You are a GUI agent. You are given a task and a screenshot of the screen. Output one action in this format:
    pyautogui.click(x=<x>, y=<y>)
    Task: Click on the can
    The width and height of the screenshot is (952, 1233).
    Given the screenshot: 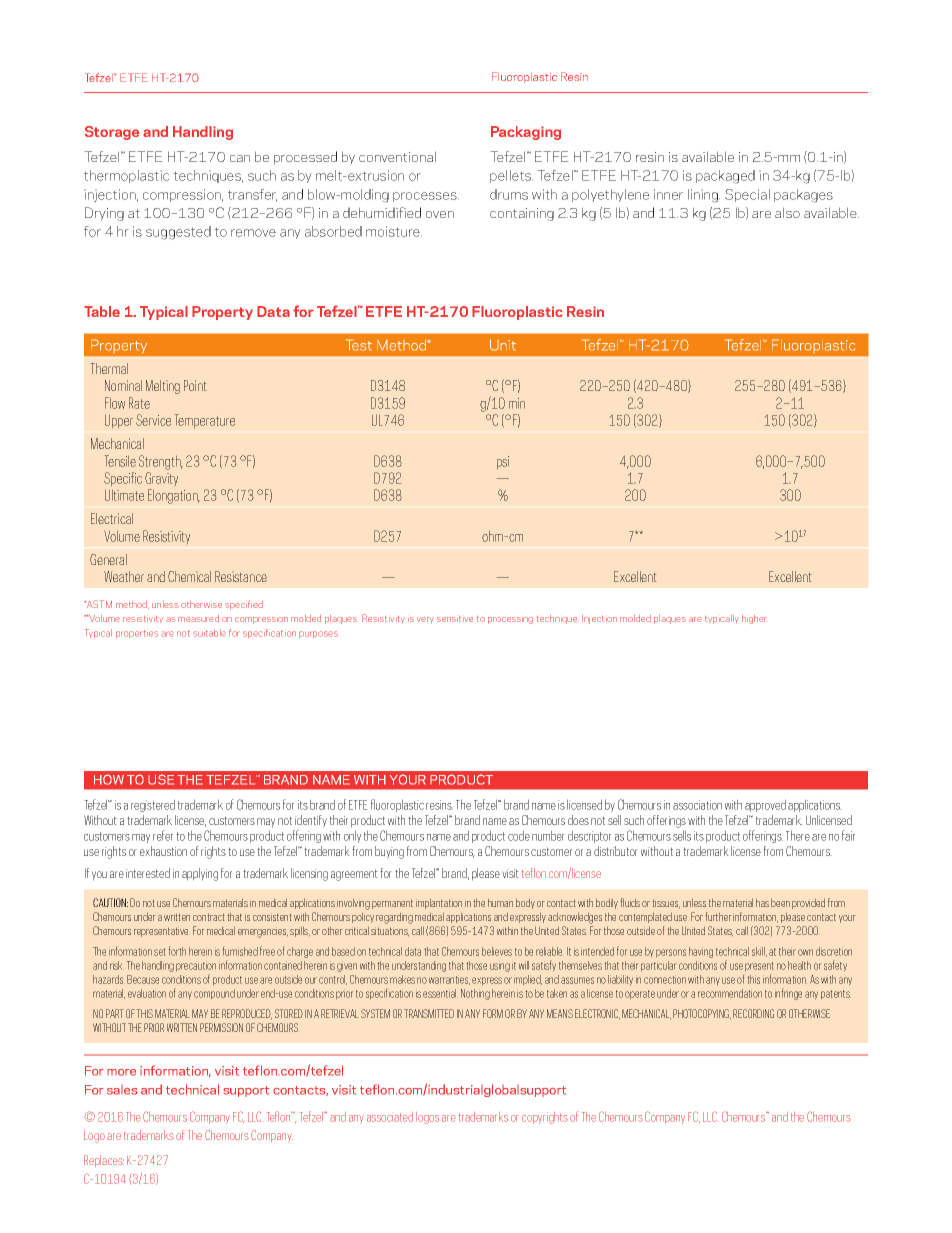 What is the action you would take?
    pyautogui.click(x=240, y=158)
